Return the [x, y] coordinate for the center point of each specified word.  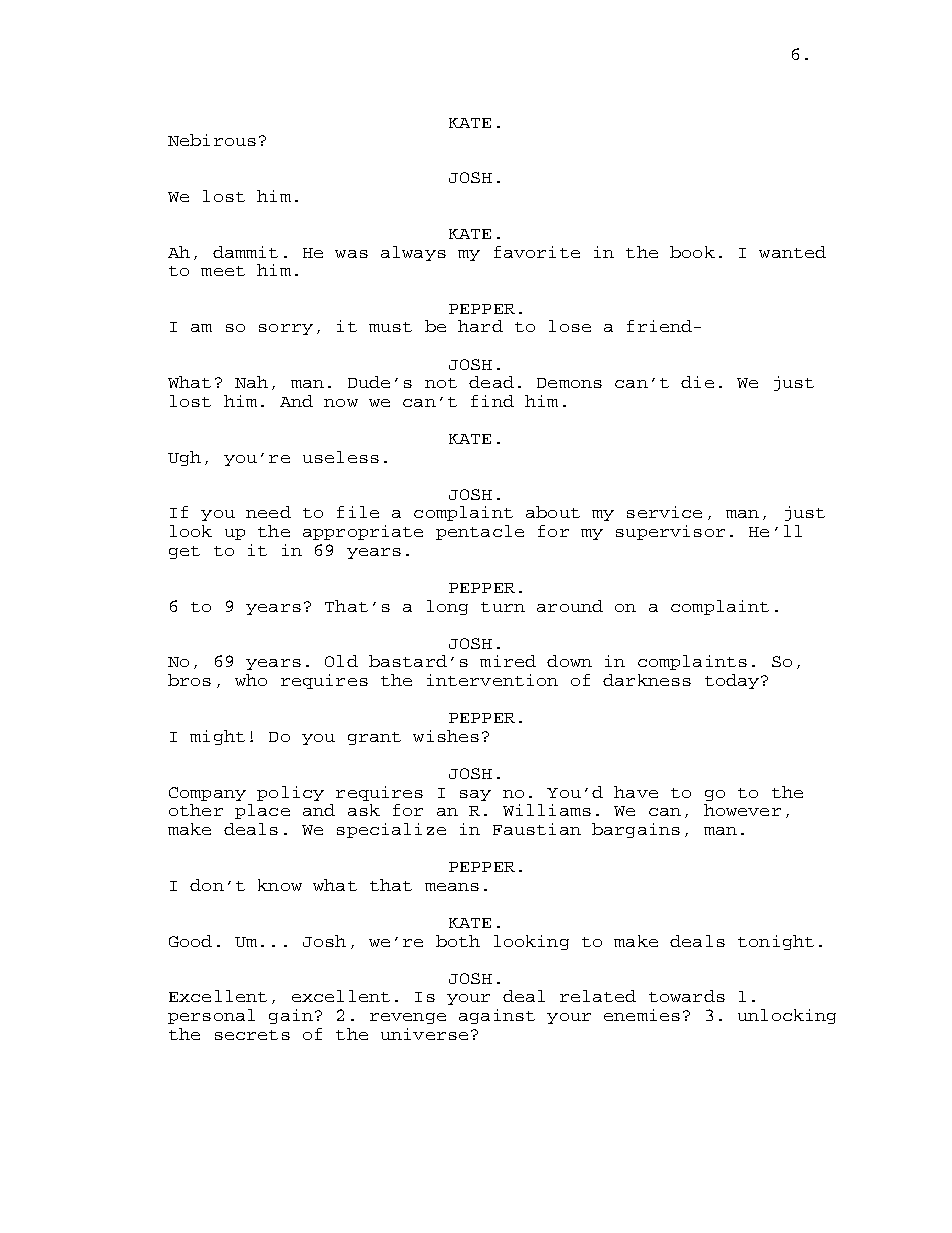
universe [424, 1034]
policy [290, 793]
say [475, 795]
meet [223, 271]
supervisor [670, 532]
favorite [537, 252]
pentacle [480, 532]
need [268, 512]
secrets [252, 1035]
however [742, 810]
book [692, 252]
